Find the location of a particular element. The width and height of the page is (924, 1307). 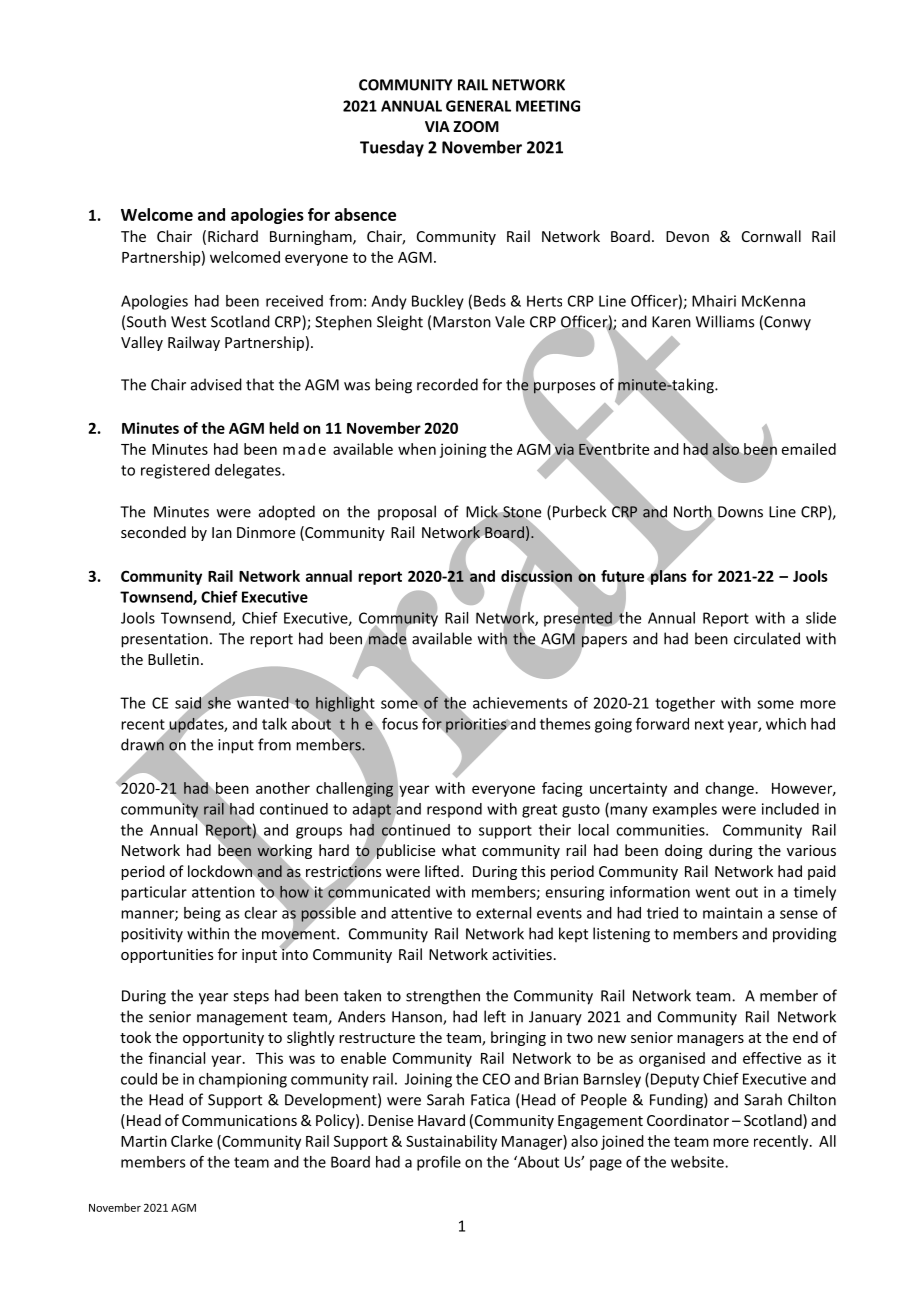

seconded is located at coordinates (153, 532).
